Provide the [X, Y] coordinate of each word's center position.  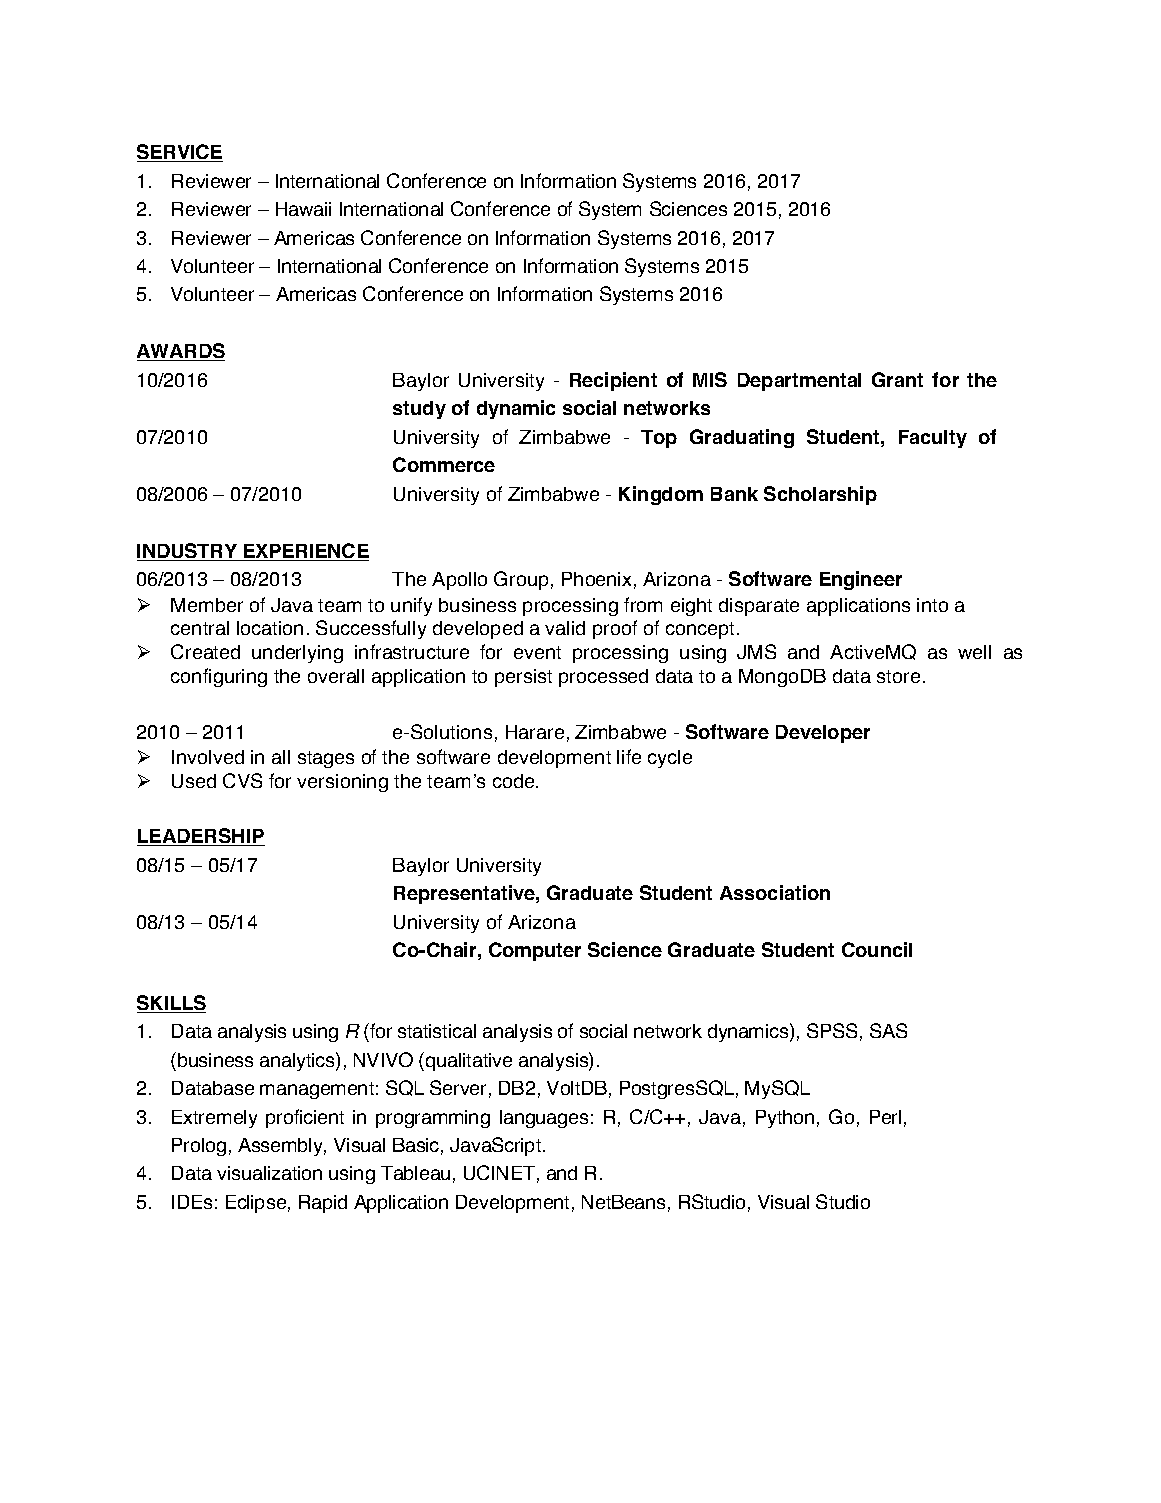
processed [603, 678]
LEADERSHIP [201, 837]
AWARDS [181, 352]
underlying [297, 654]
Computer [535, 951]
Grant [897, 379]
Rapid [323, 1204]
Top [659, 439]
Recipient [613, 381]
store [898, 676]
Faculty [933, 439]
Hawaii [303, 209]
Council [877, 949]
